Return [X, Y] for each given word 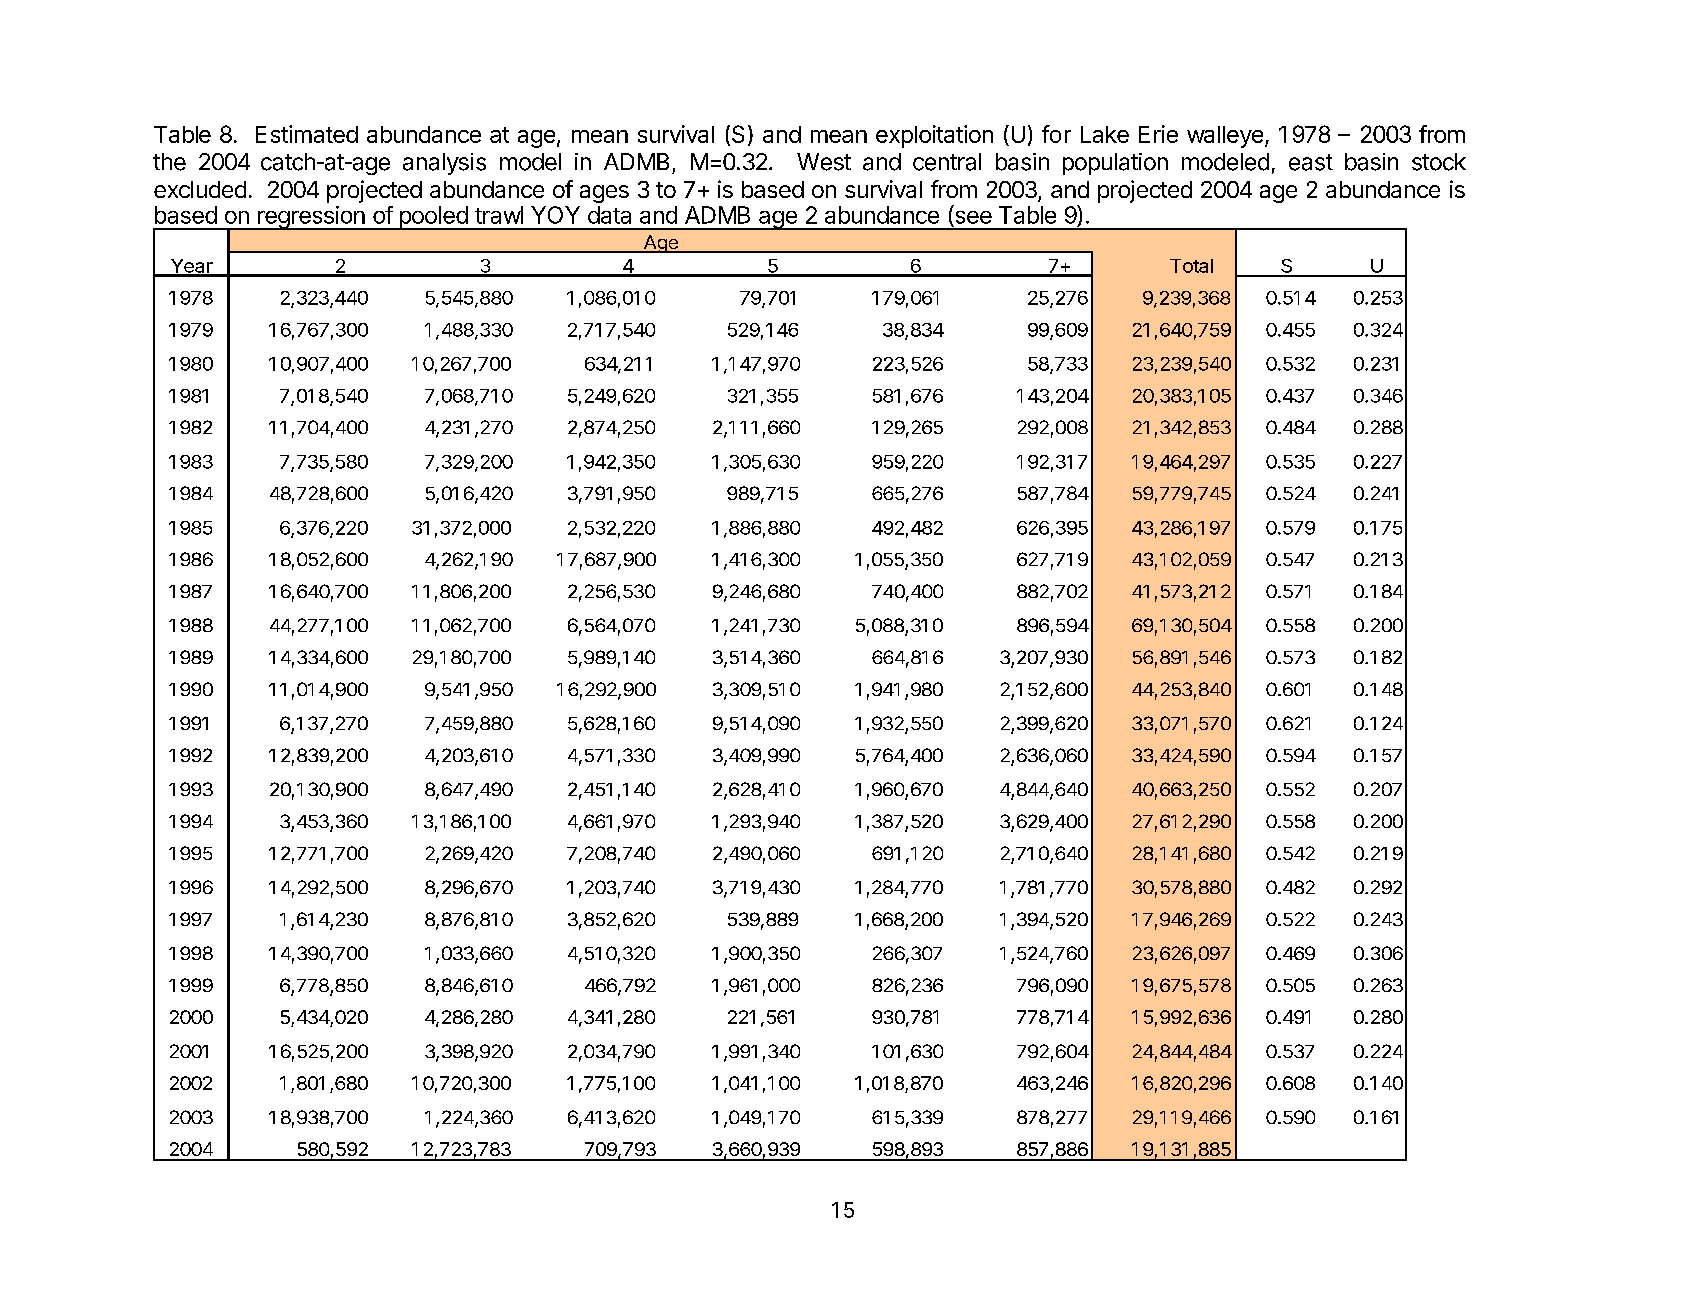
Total [1191, 266]
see [972, 218]
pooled [433, 218]
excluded [200, 189]
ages [604, 194]
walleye [1225, 137]
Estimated [307, 134]
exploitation [934, 136]
